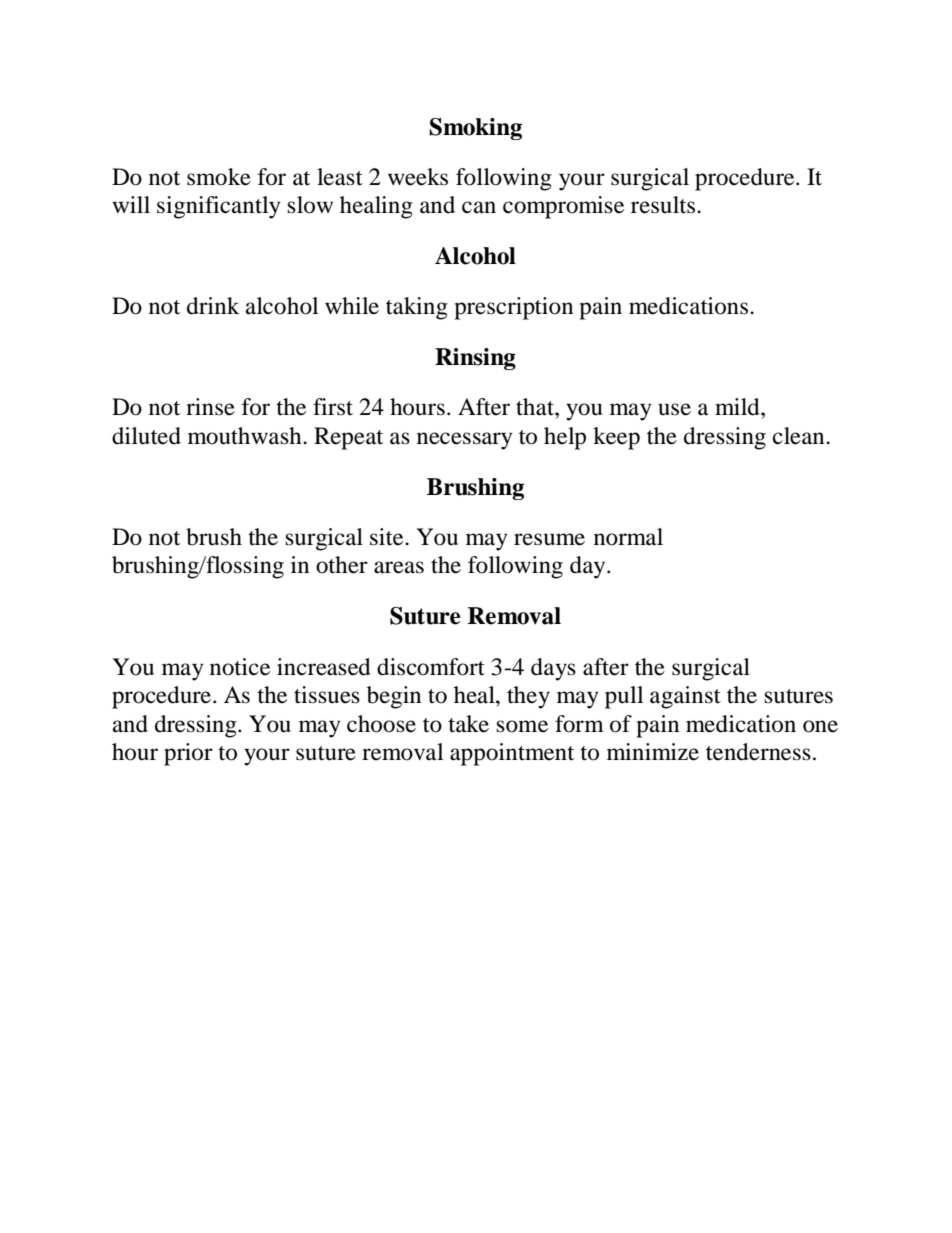  I want to click on other, so click(342, 565).
